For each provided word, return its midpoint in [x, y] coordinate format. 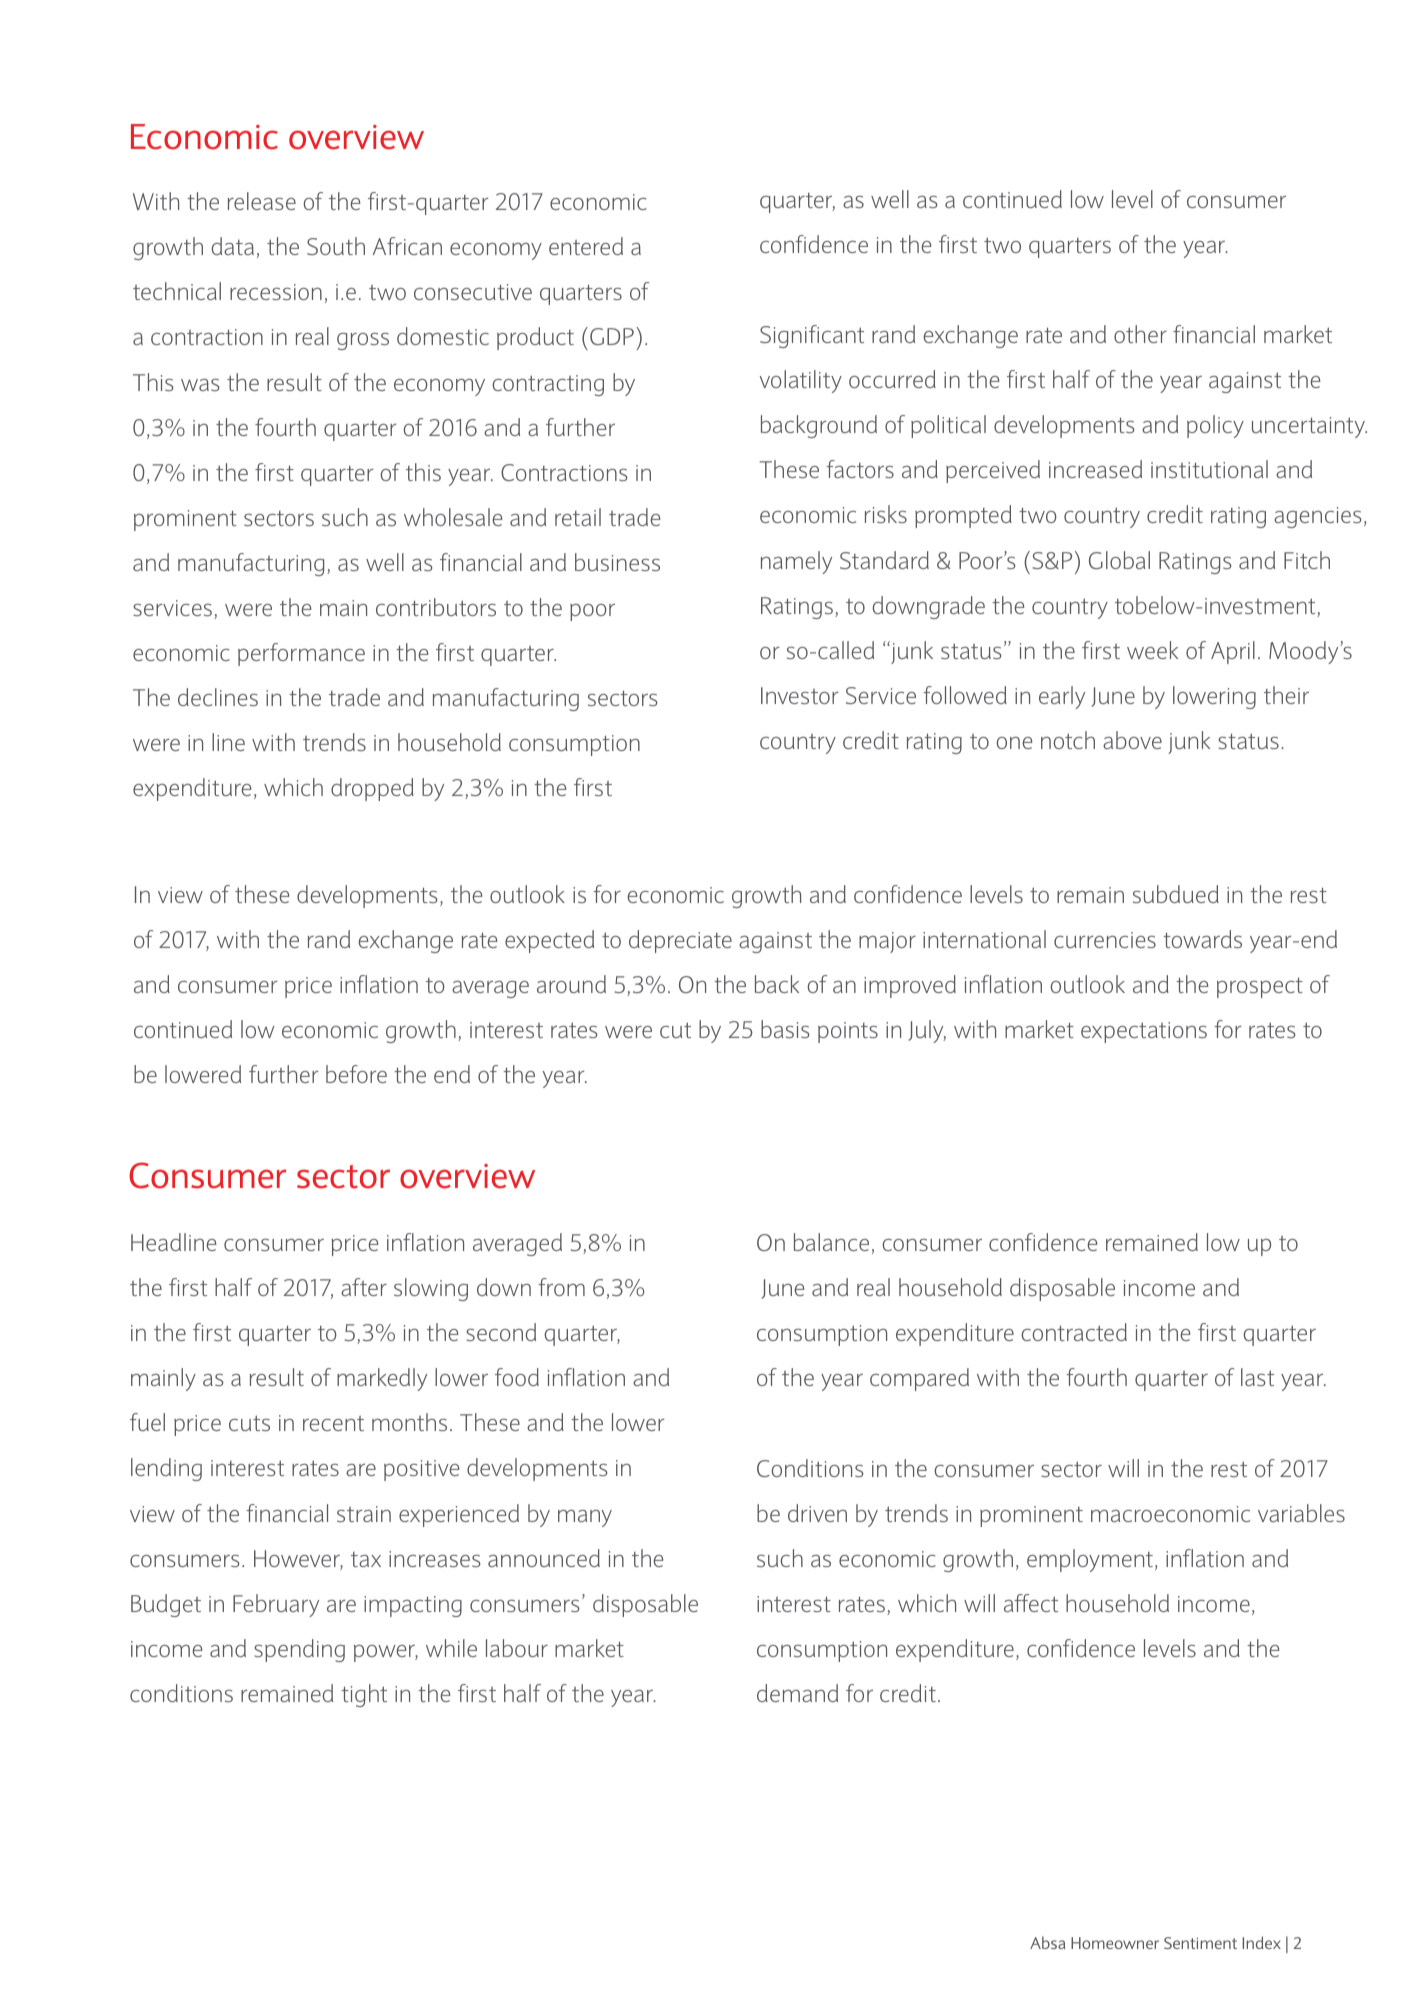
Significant [812, 336]
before [356, 1074]
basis [785, 1029]
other [1140, 334]
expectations [1144, 1032]
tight [364, 1695]
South [336, 246]
